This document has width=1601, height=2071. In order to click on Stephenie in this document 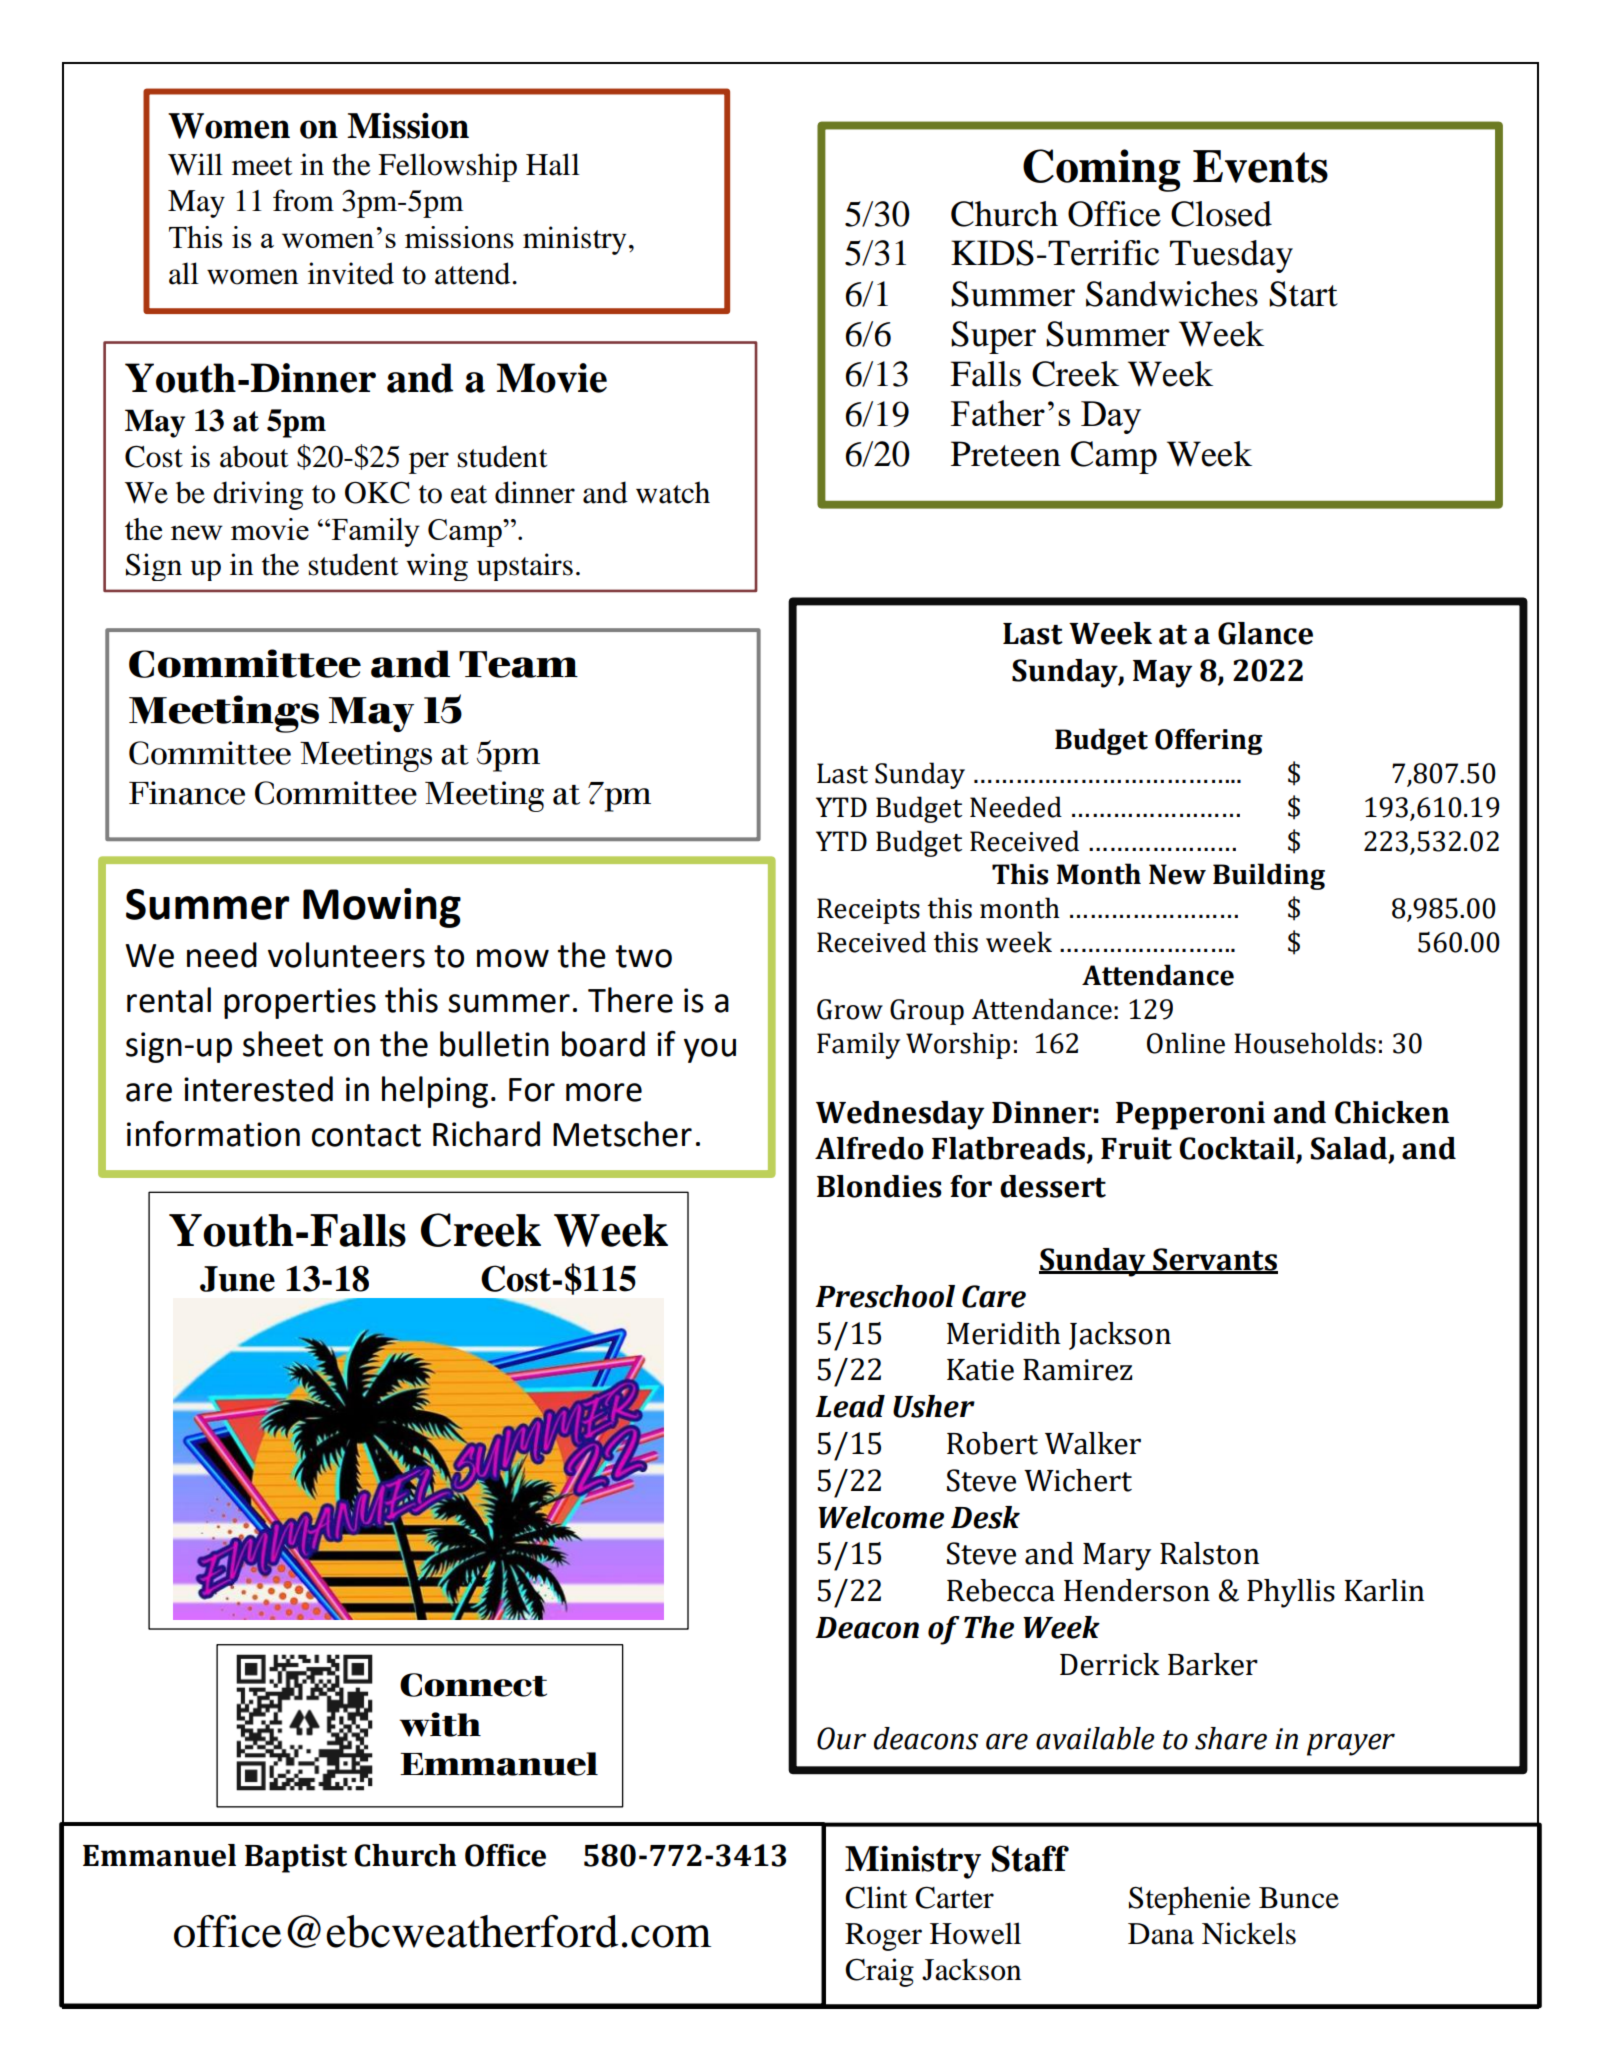, I will do `click(1190, 1900)`.
